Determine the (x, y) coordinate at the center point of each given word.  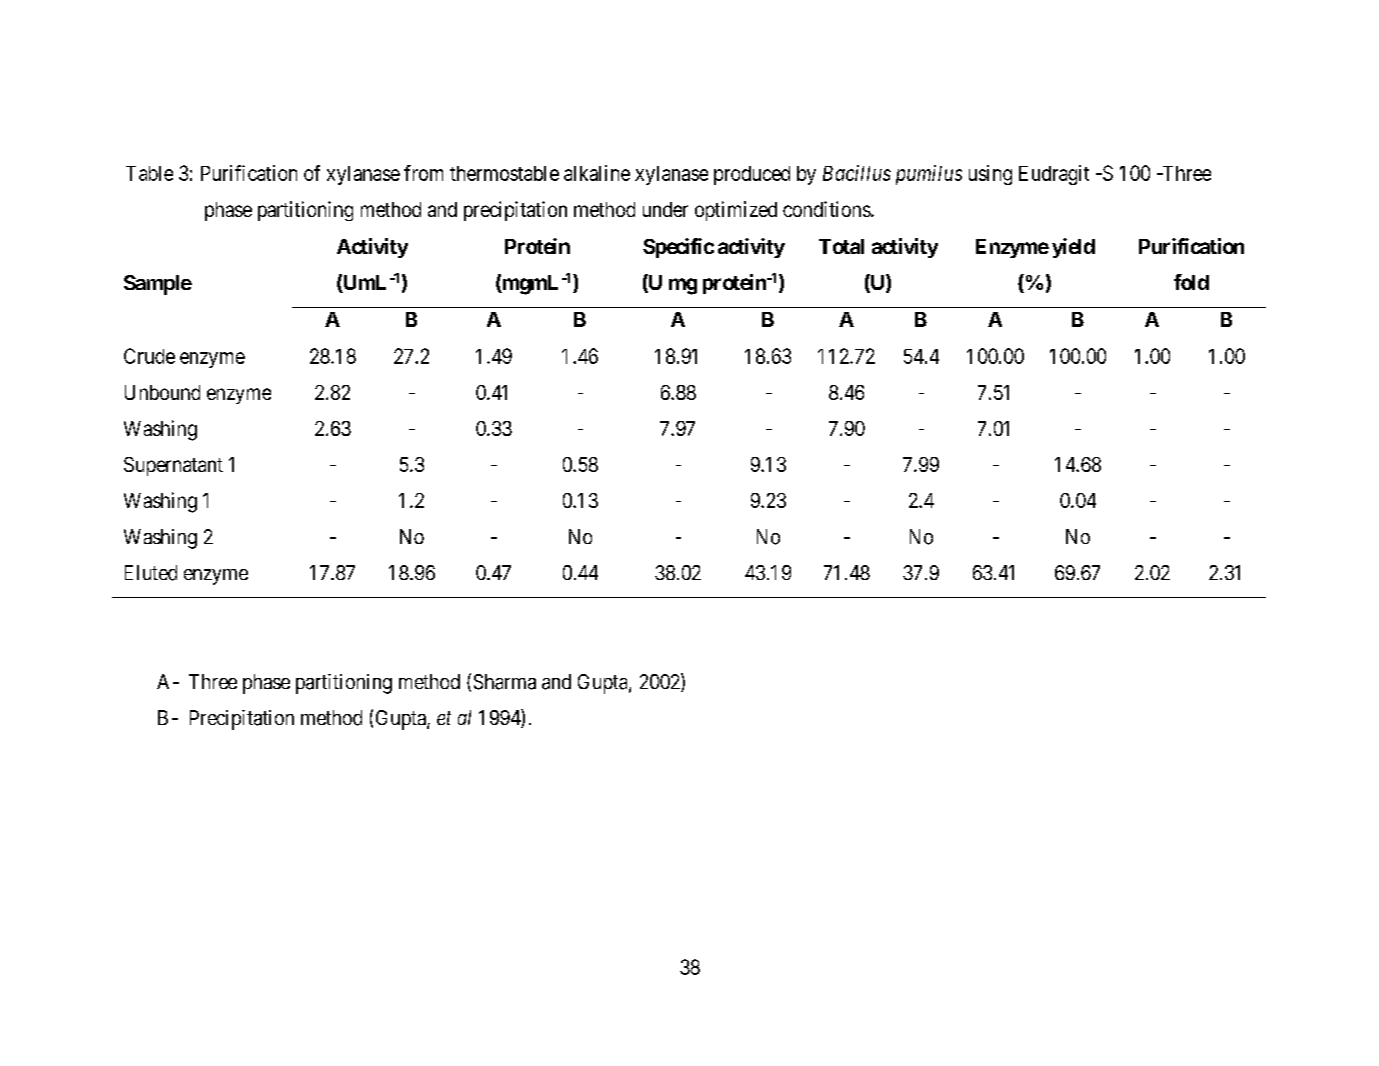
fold (1191, 282)
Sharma (505, 682)
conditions (827, 209)
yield (1073, 248)
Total (841, 246)
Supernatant (173, 466)
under (665, 209)
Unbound (162, 392)
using (990, 175)
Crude (149, 356)
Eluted (151, 573)
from (423, 173)
